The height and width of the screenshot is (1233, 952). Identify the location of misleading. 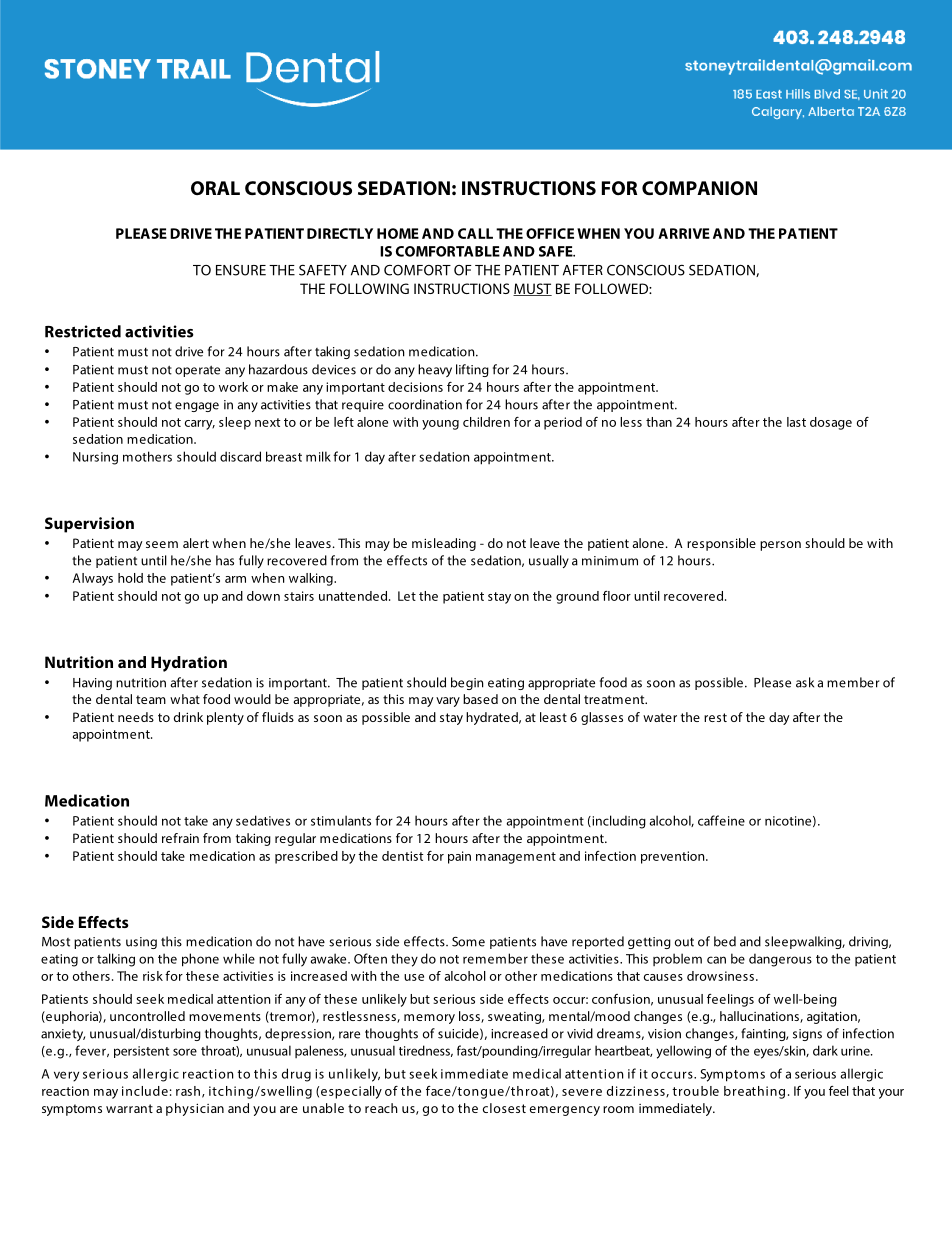
(444, 544).
